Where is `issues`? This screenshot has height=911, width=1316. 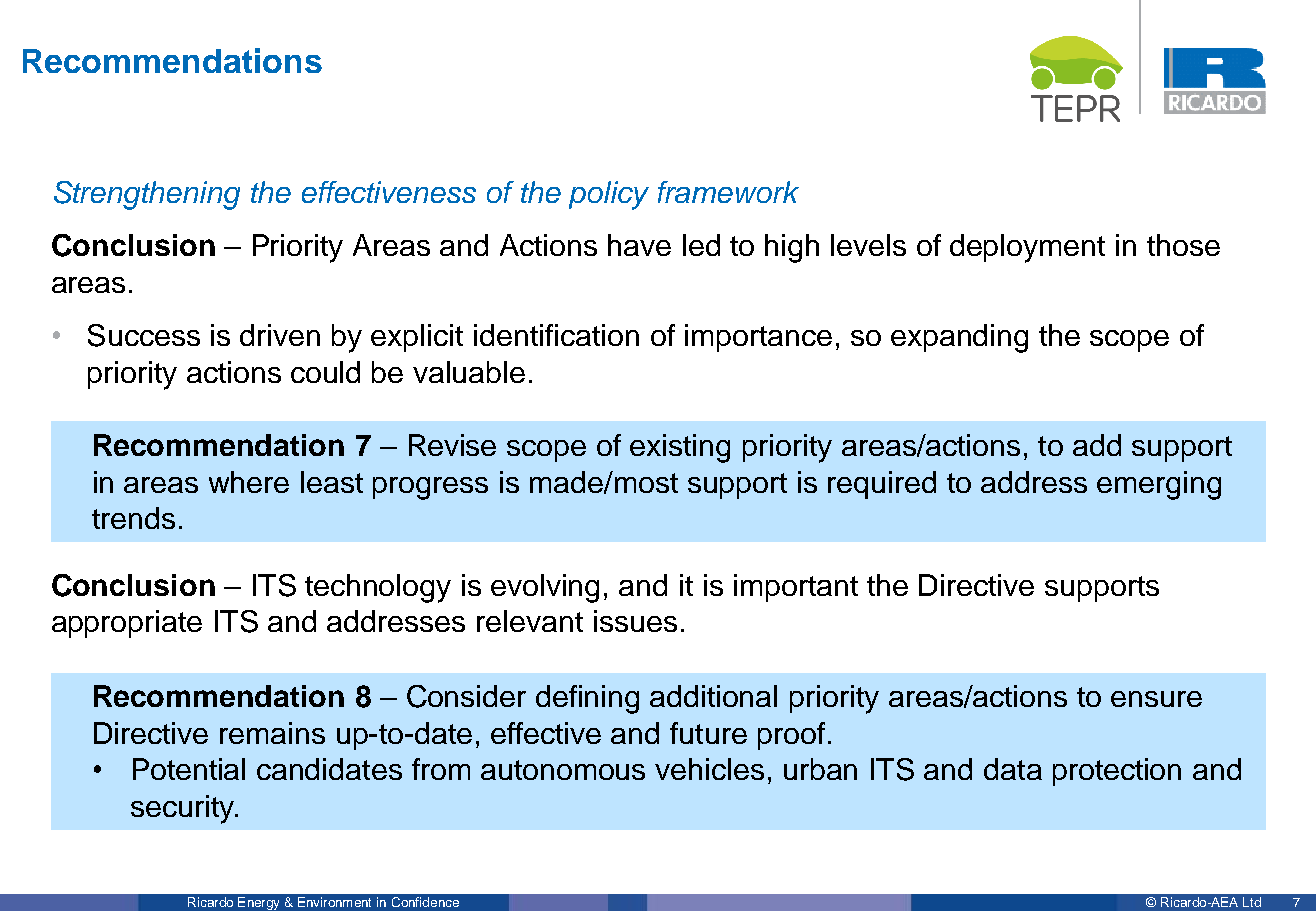
issues is located at coordinates (635, 621).
